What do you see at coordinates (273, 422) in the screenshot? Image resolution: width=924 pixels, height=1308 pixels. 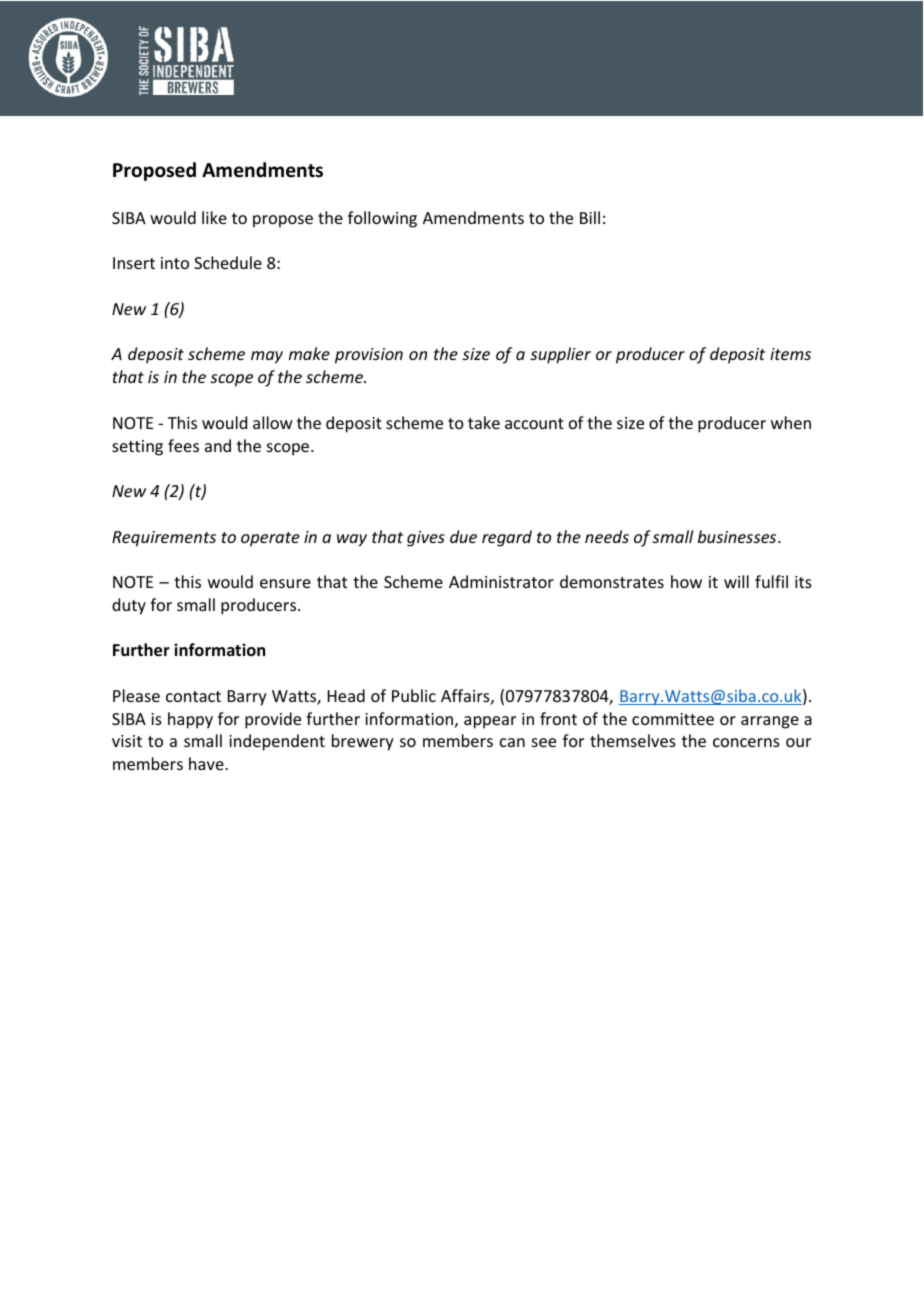 I see `allow` at bounding box center [273, 422].
